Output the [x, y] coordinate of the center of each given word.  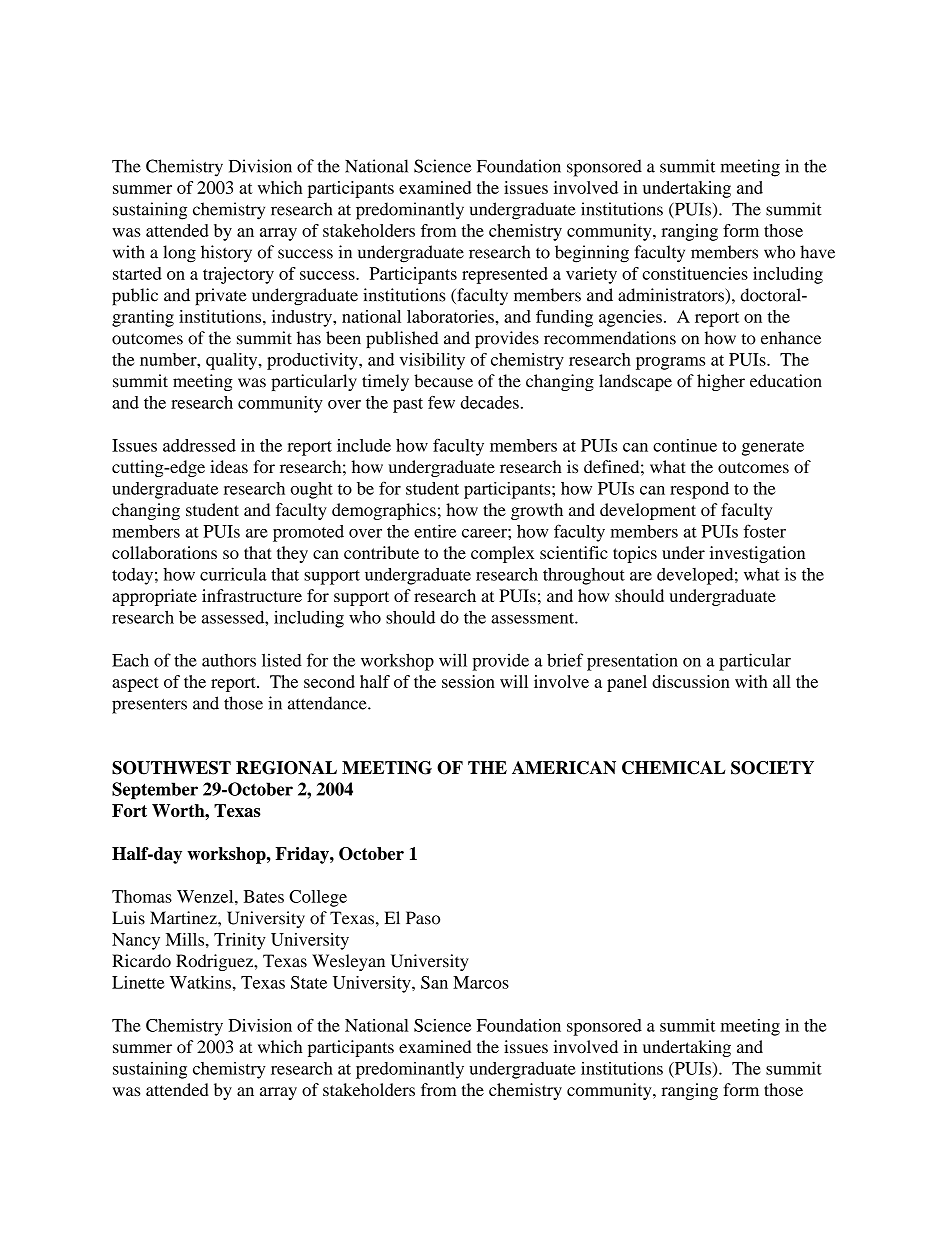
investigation [757, 554]
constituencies [695, 273]
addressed [199, 445]
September [155, 791]
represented [505, 275]
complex [502, 554]
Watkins [200, 982]
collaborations [164, 552]
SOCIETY [772, 768]
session [468, 681]
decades [490, 402]
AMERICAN [564, 768]
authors [229, 660]
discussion [691, 681]
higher [721, 382]
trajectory [238, 275]
